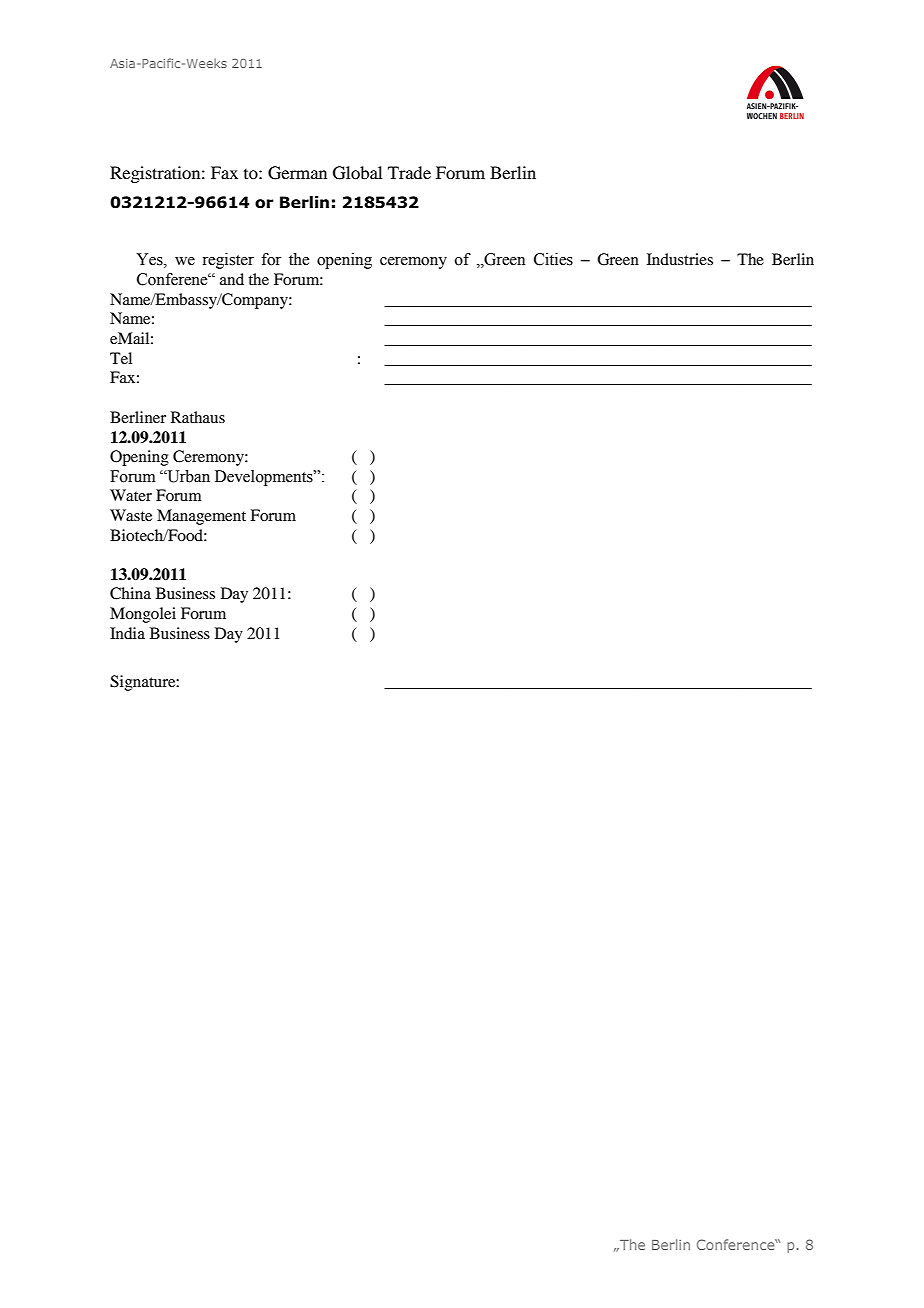 The width and height of the screenshot is (924, 1308). Describe the element at coordinates (121, 358) in the screenshot. I see `Tel` at that location.
